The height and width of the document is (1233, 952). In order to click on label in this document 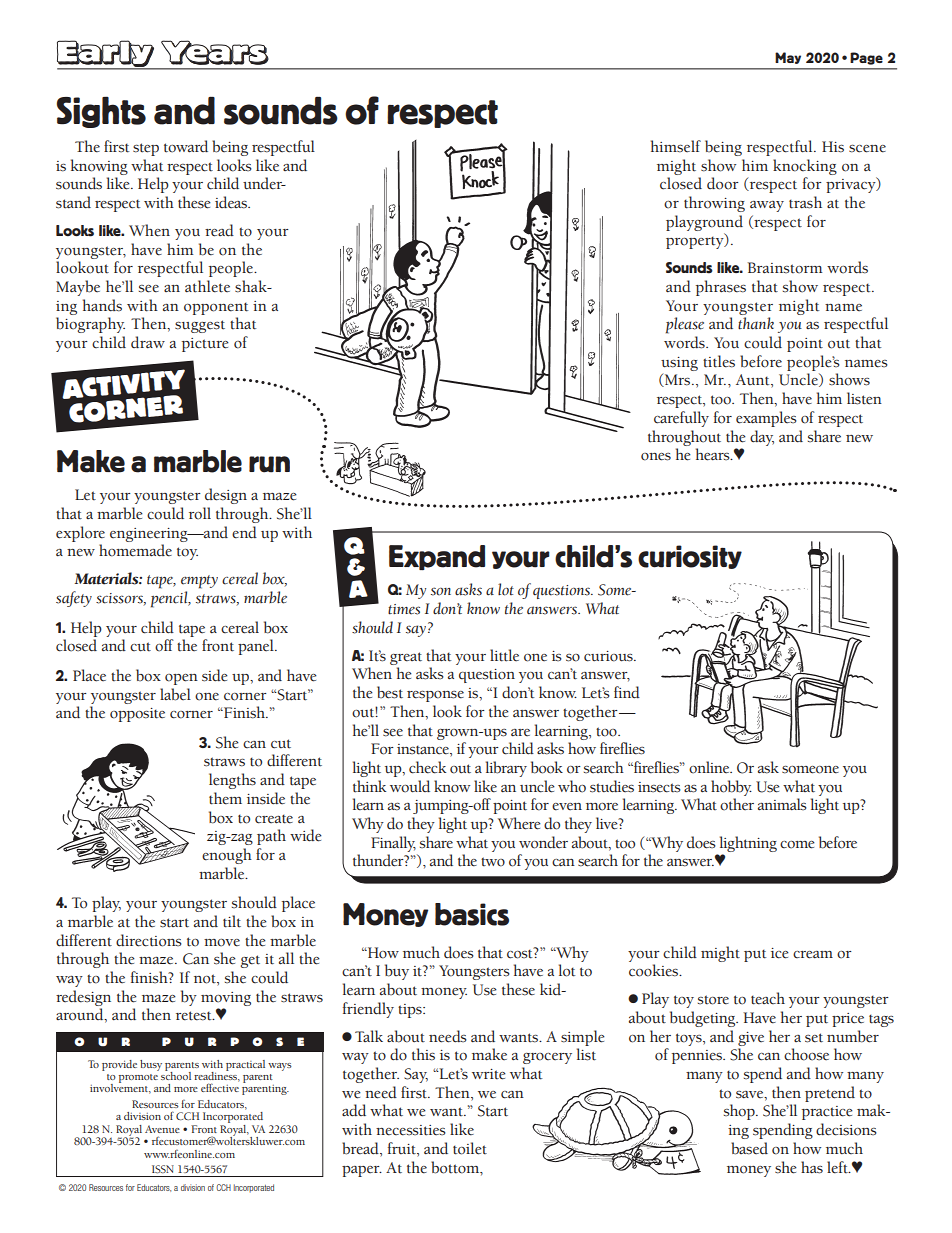, I will do `click(175, 694)`.
